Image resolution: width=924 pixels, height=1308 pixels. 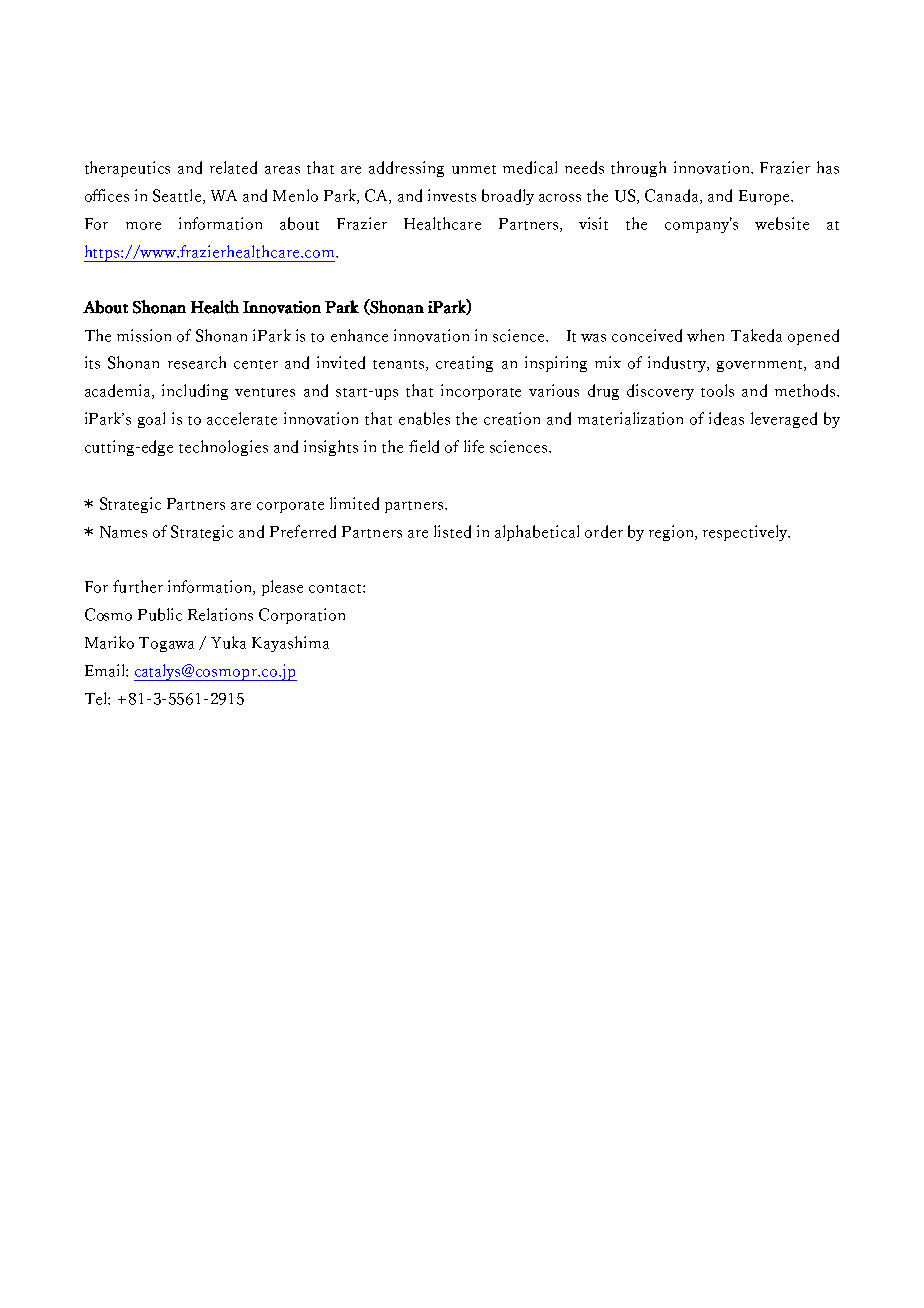 I want to click on goal, so click(x=151, y=420).
